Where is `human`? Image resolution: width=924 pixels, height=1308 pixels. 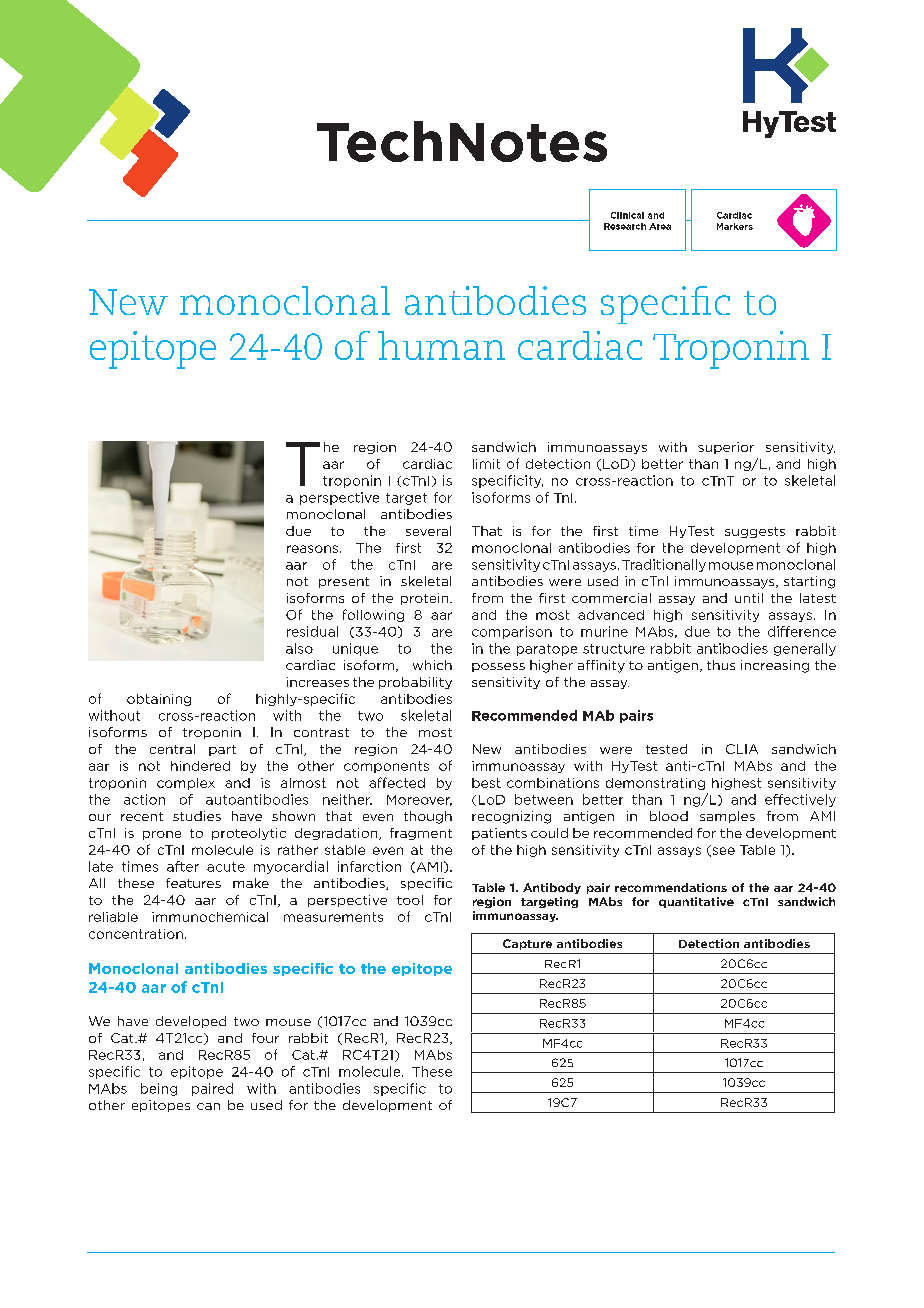 human is located at coordinates (441, 345).
